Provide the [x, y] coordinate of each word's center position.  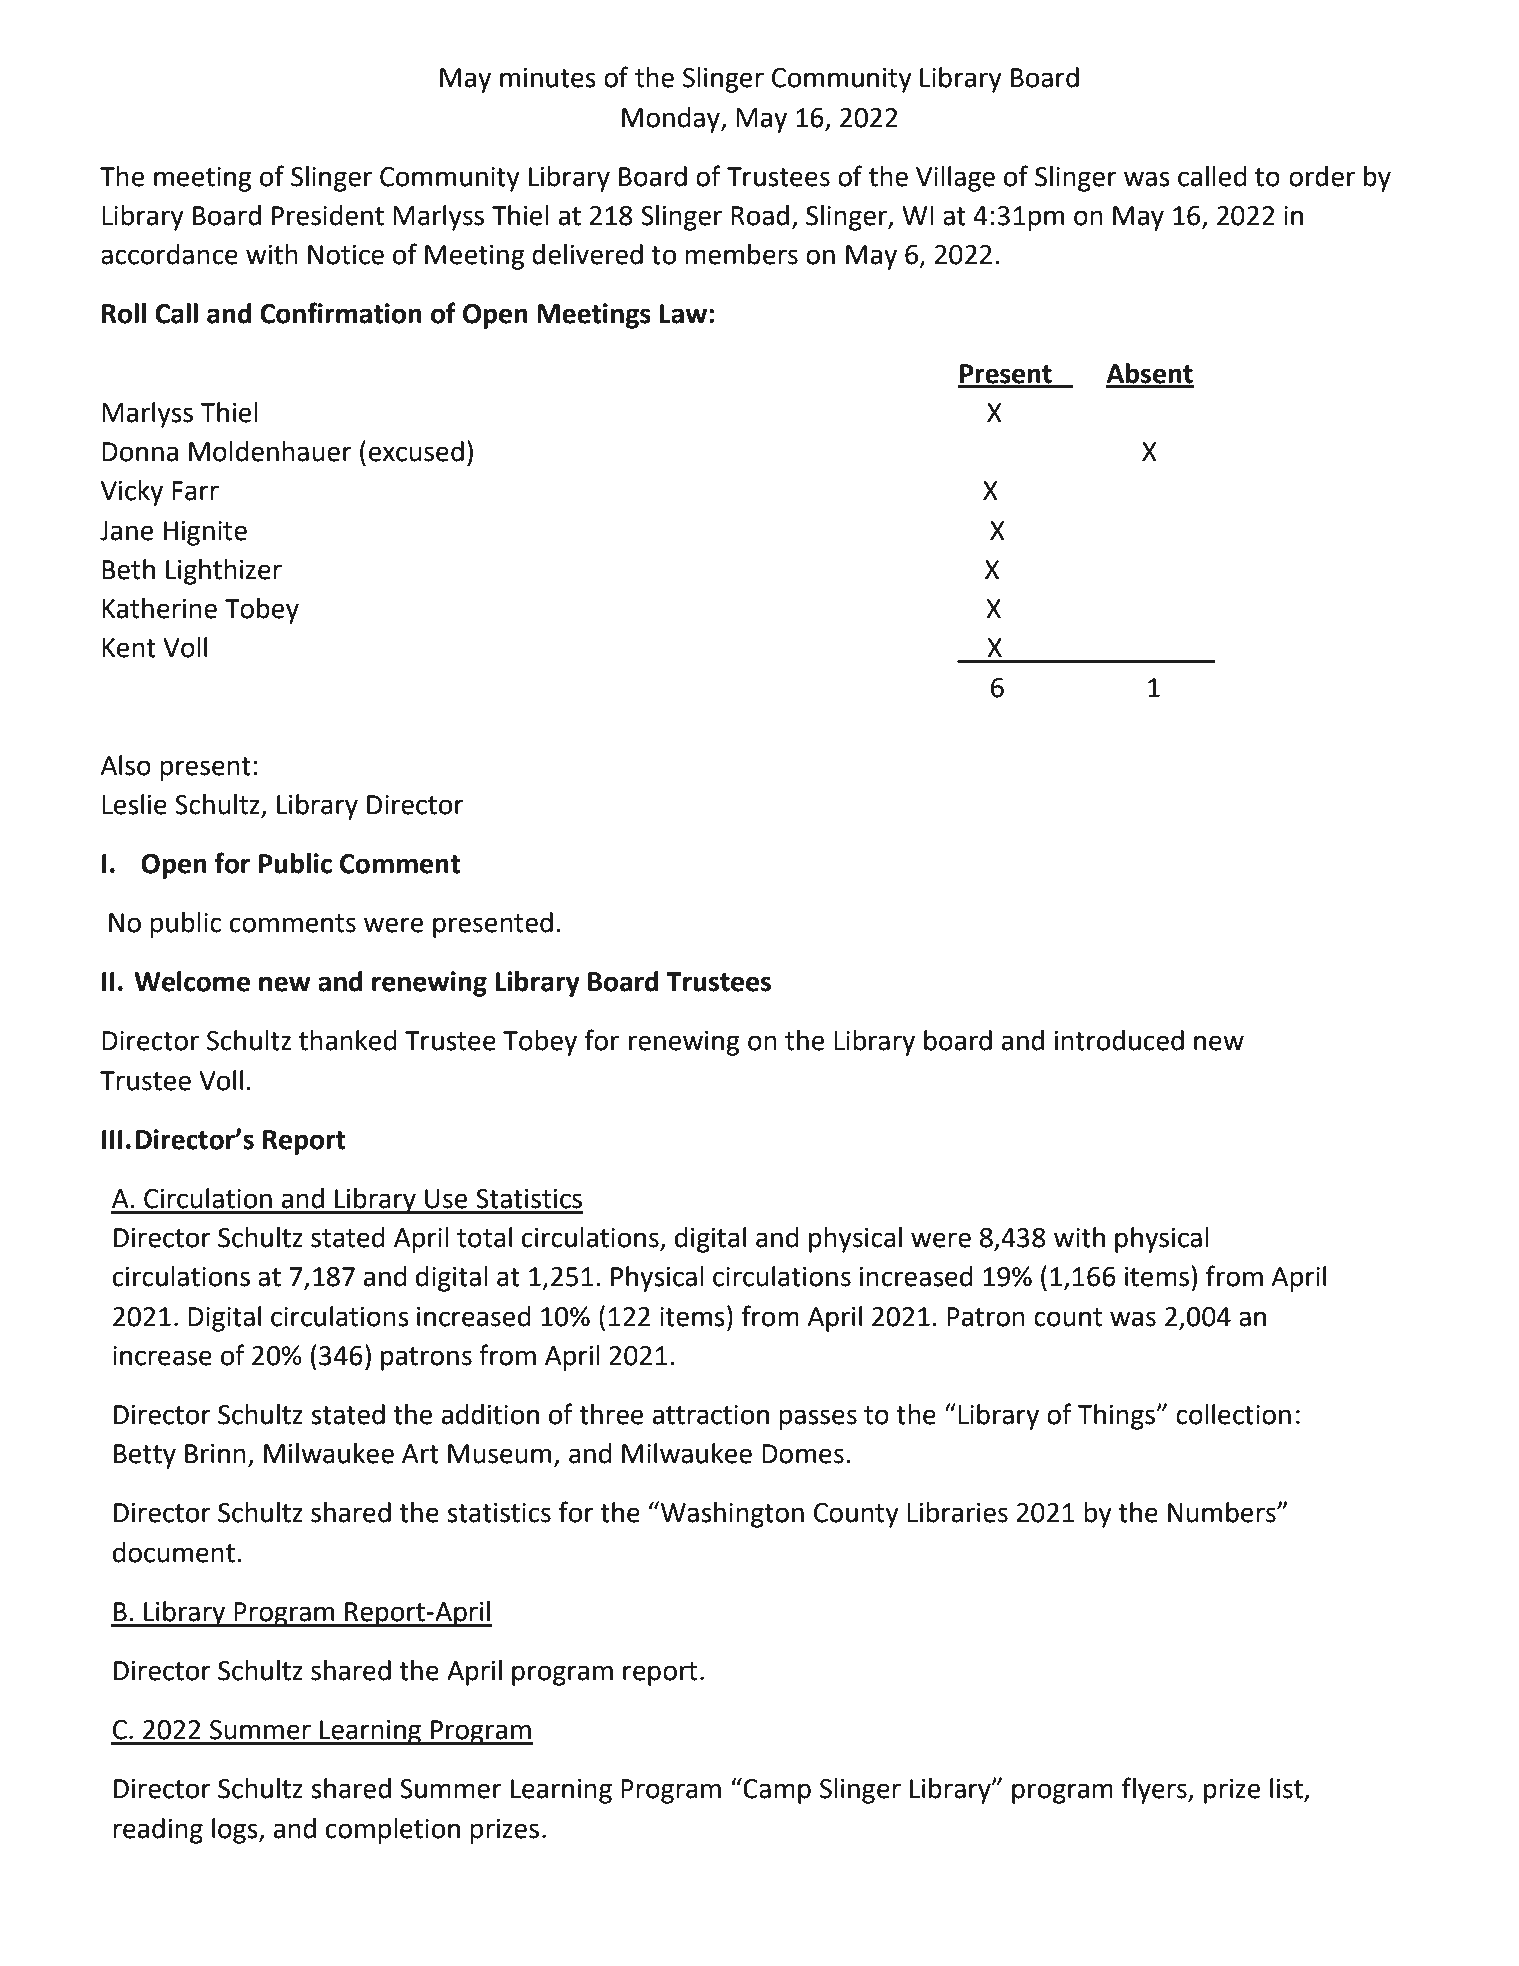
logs [236, 1831]
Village [955, 179]
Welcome [192, 981]
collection [1233, 1414]
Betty [145, 1456]
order [1322, 176]
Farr [195, 491]
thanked [348, 1040]
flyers [1155, 1790]
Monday [672, 120]
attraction [711, 1415]
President [328, 215]
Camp [777, 1791]
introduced [1119, 1040]
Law [683, 314]
